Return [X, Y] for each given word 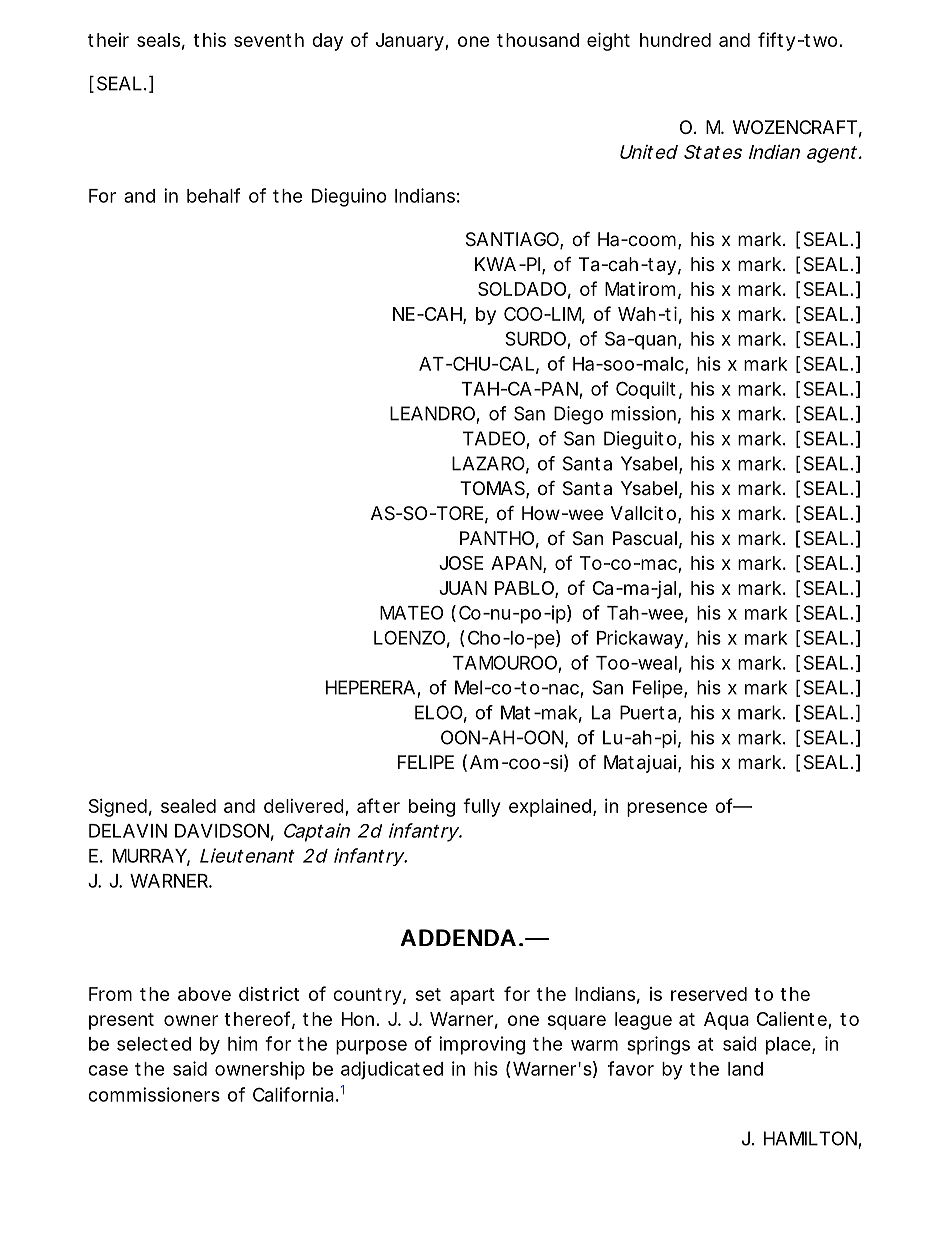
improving [482, 1045]
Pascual [645, 538]
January [411, 42]
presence [667, 809]
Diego [578, 415]
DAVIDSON [222, 830]
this [209, 40]
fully [481, 807]
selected [154, 1044]
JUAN [463, 588]
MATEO [411, 612]
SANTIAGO [512, 239]
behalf [213, 195]
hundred [675, 40]
